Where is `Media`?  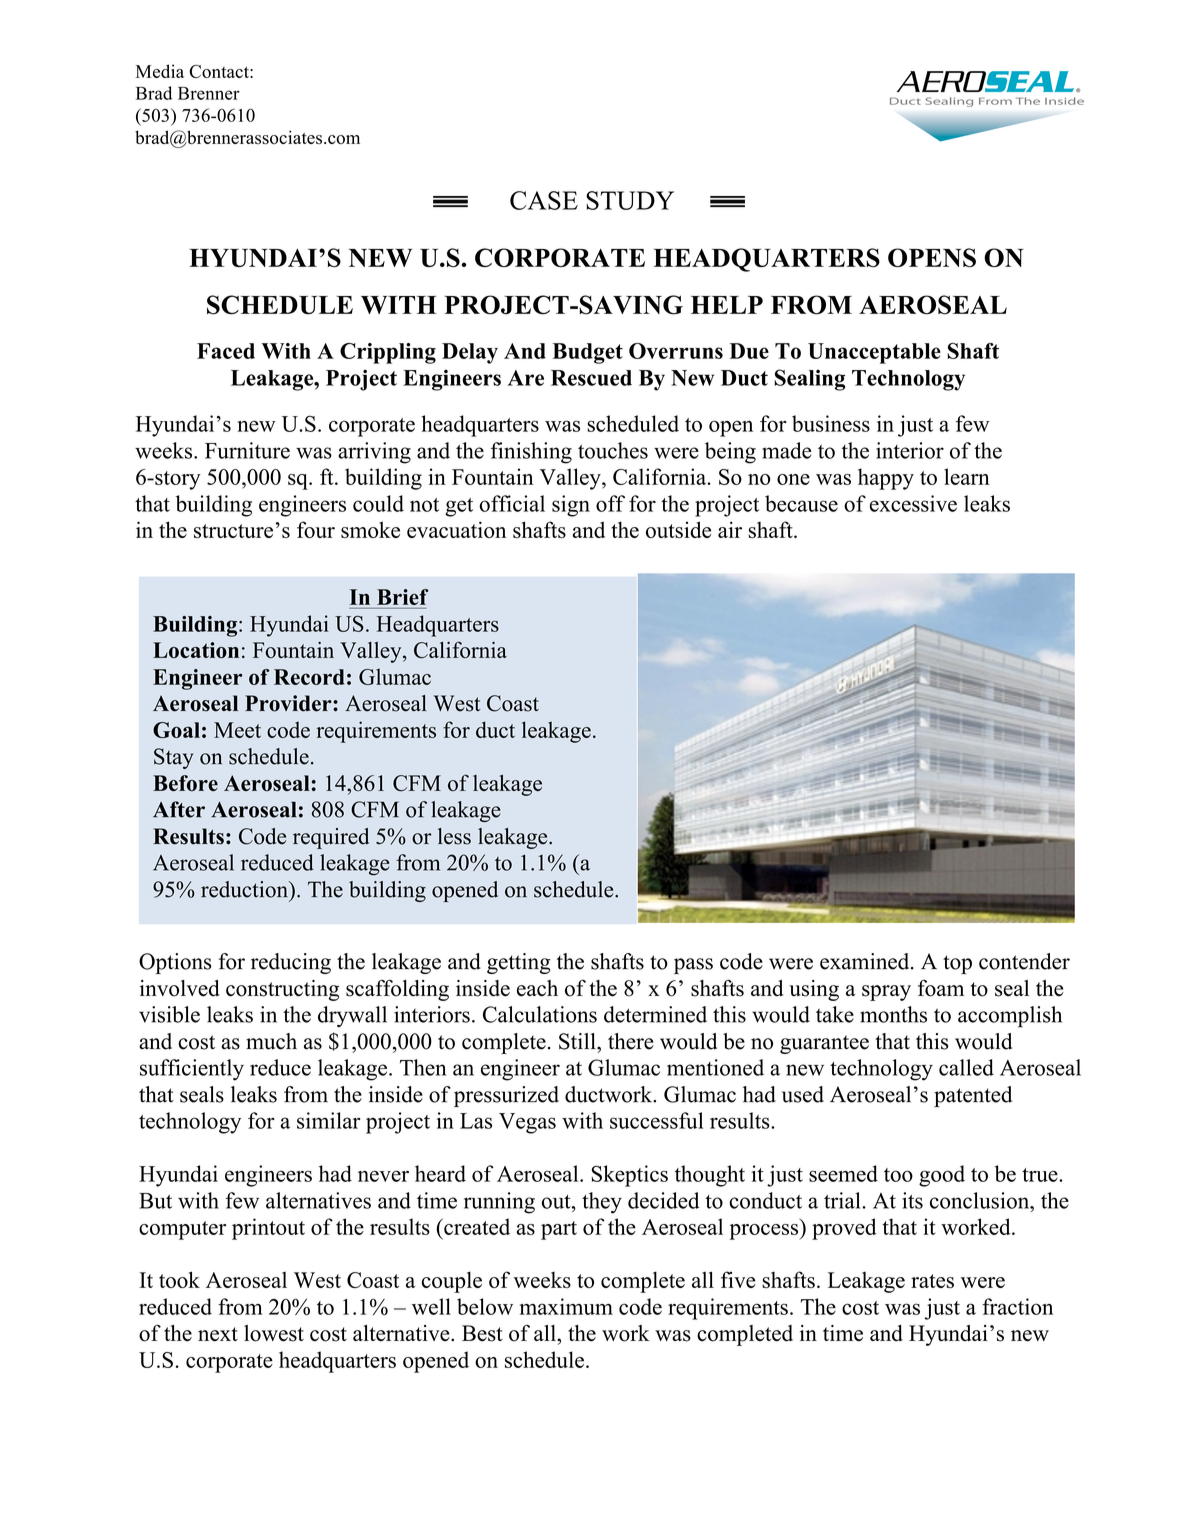
Media is located at coordinates (160, 71).
